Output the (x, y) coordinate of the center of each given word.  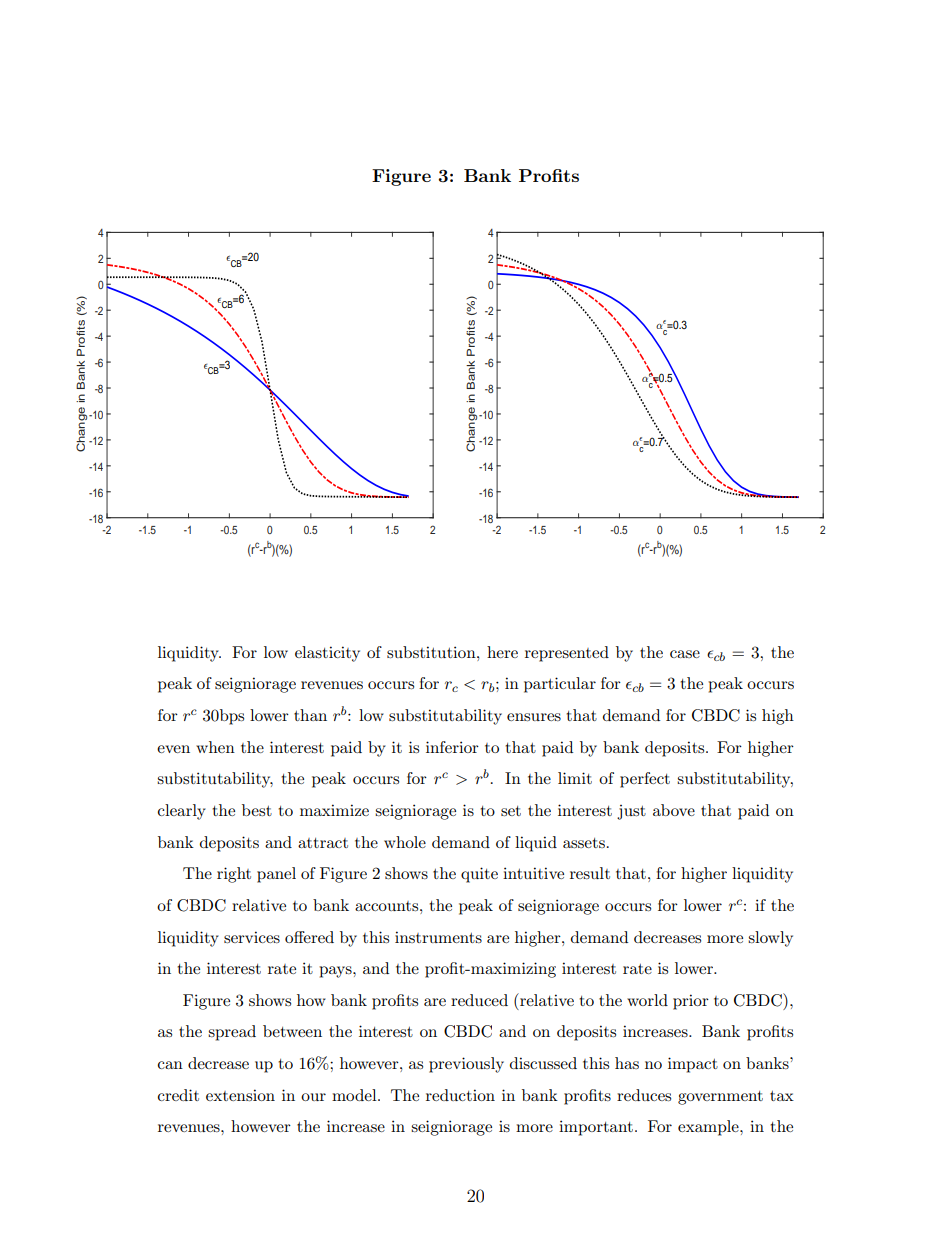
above (674, 810)
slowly (770, 939)
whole (405, 842)
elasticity (327, 654)
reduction (460, 1095)
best (257, 810)
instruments (438, 937)
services (252, 937)
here (502, 652)
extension (240, 1095)
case (685, 654)
